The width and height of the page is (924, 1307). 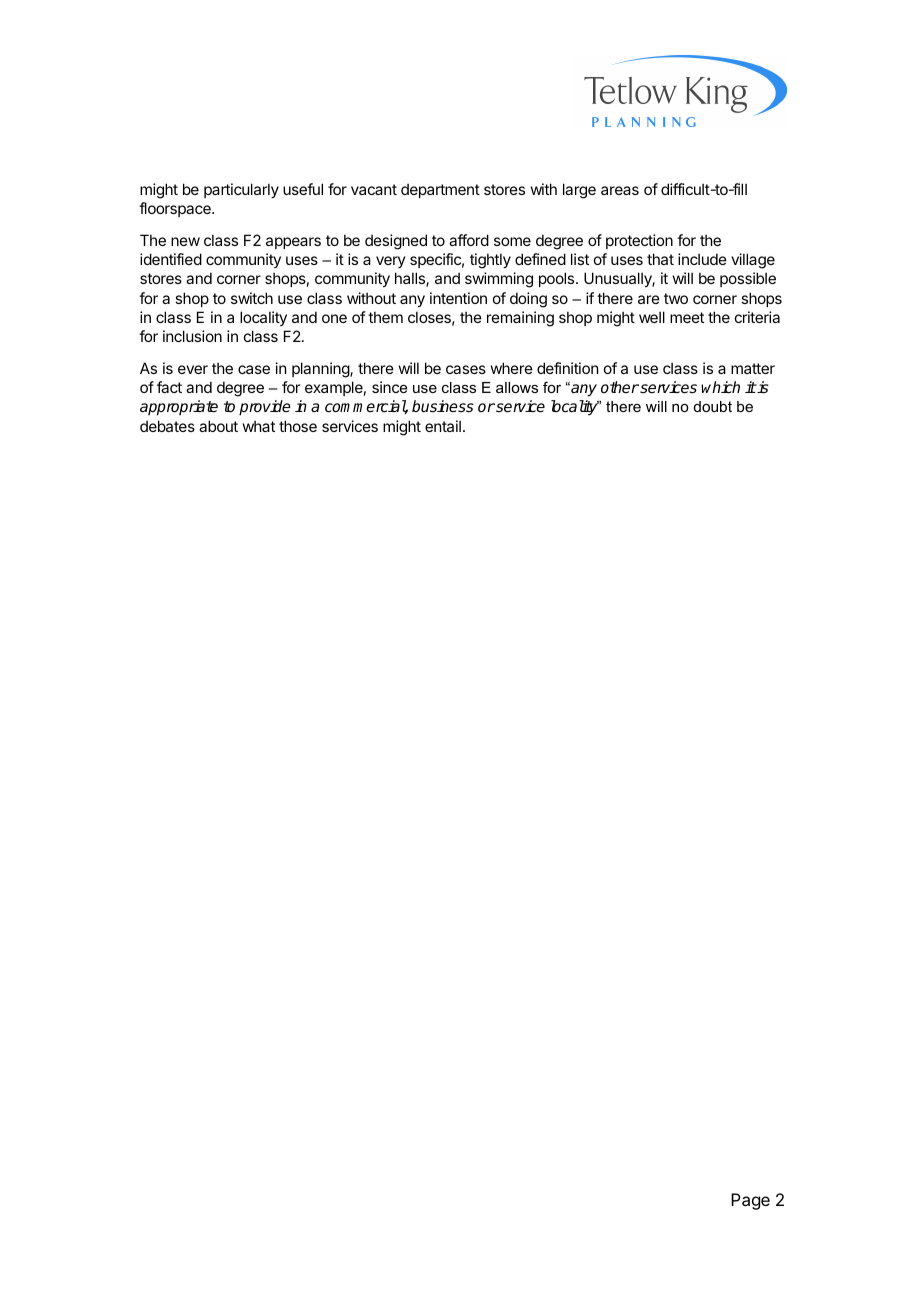 I want to click on entail, so click(x=443, y=426).
